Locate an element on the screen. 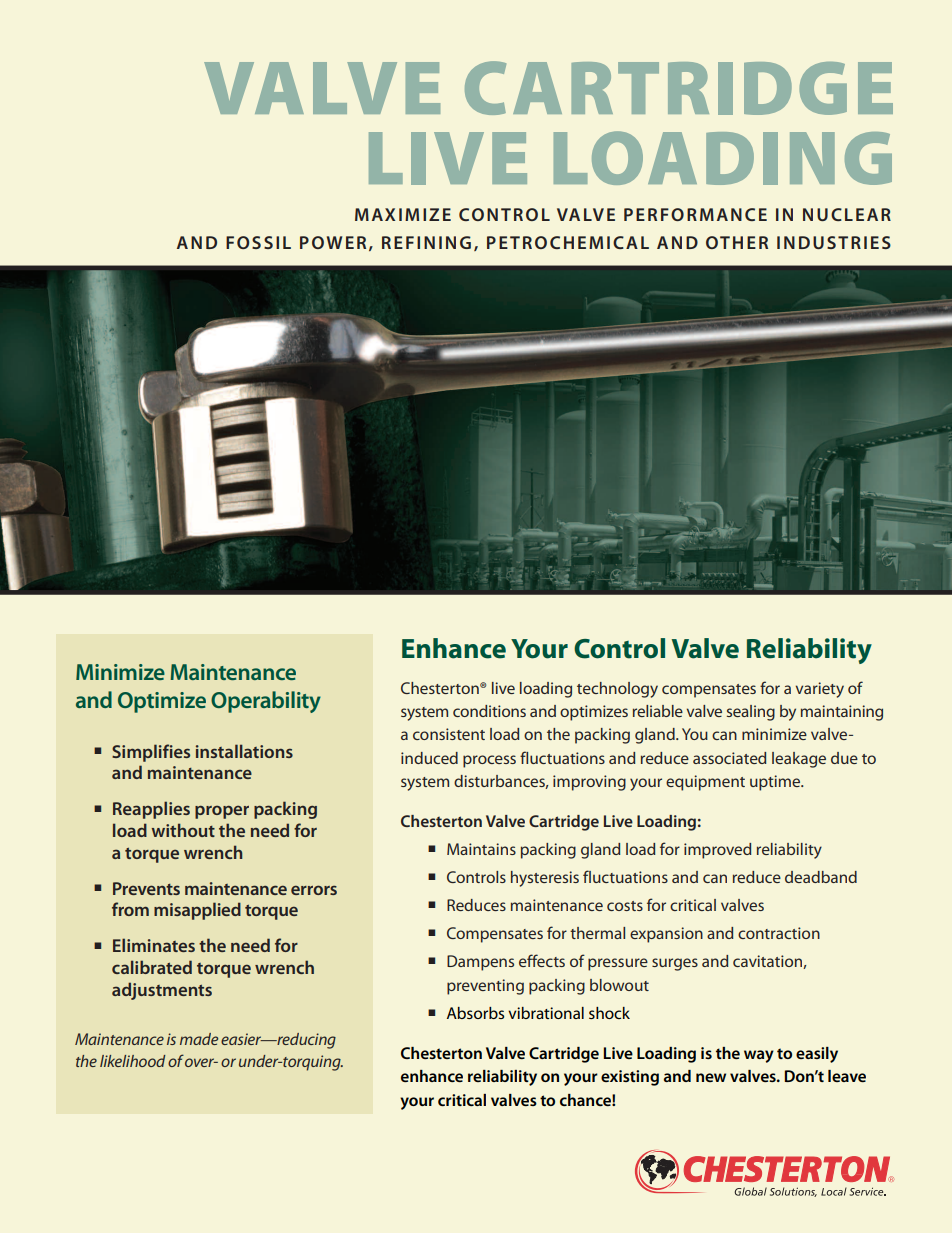 The image size is (952, 1233). uptime is located at coordinates (776, 783).
